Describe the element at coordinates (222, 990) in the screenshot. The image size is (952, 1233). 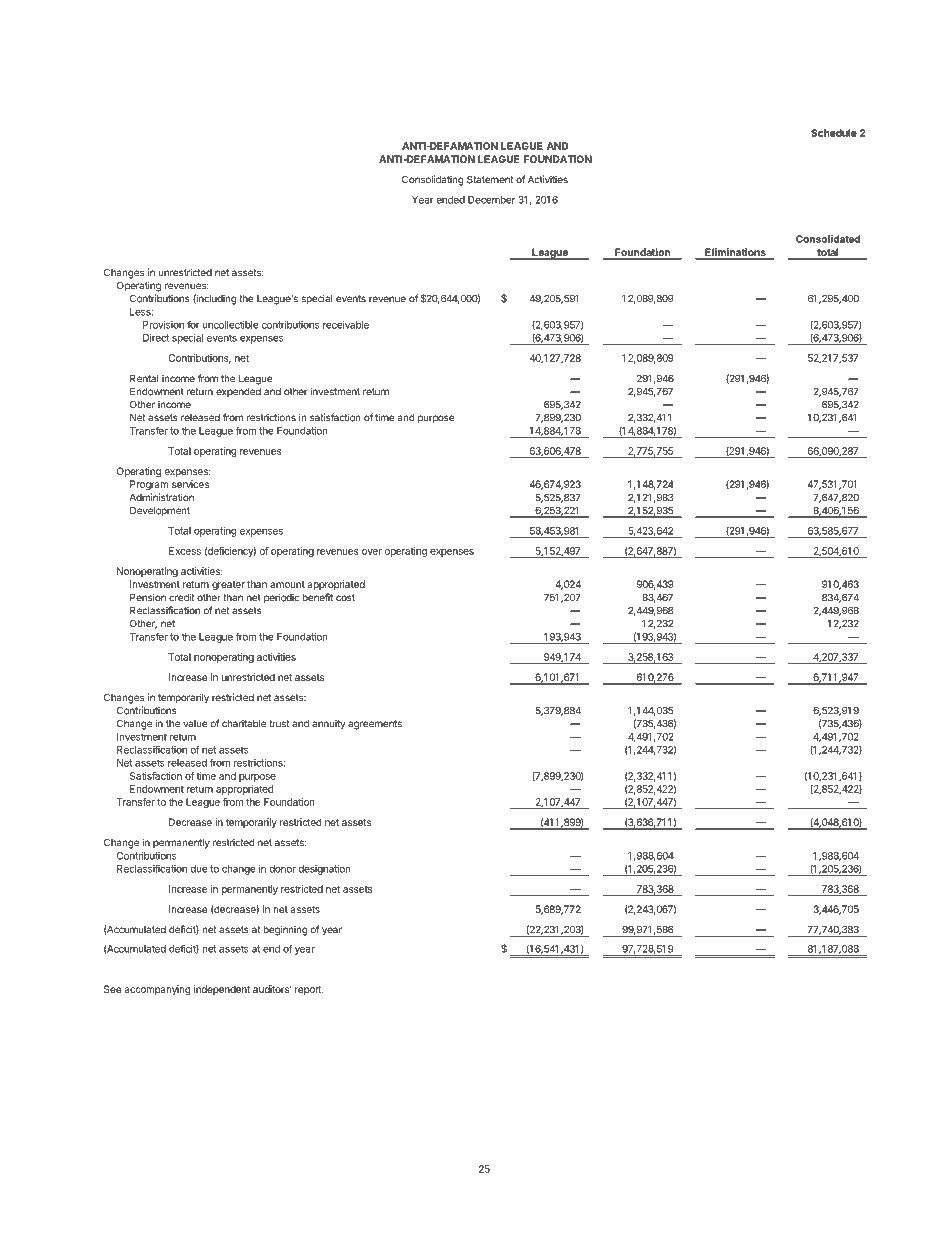
I see `independent` at that location.
